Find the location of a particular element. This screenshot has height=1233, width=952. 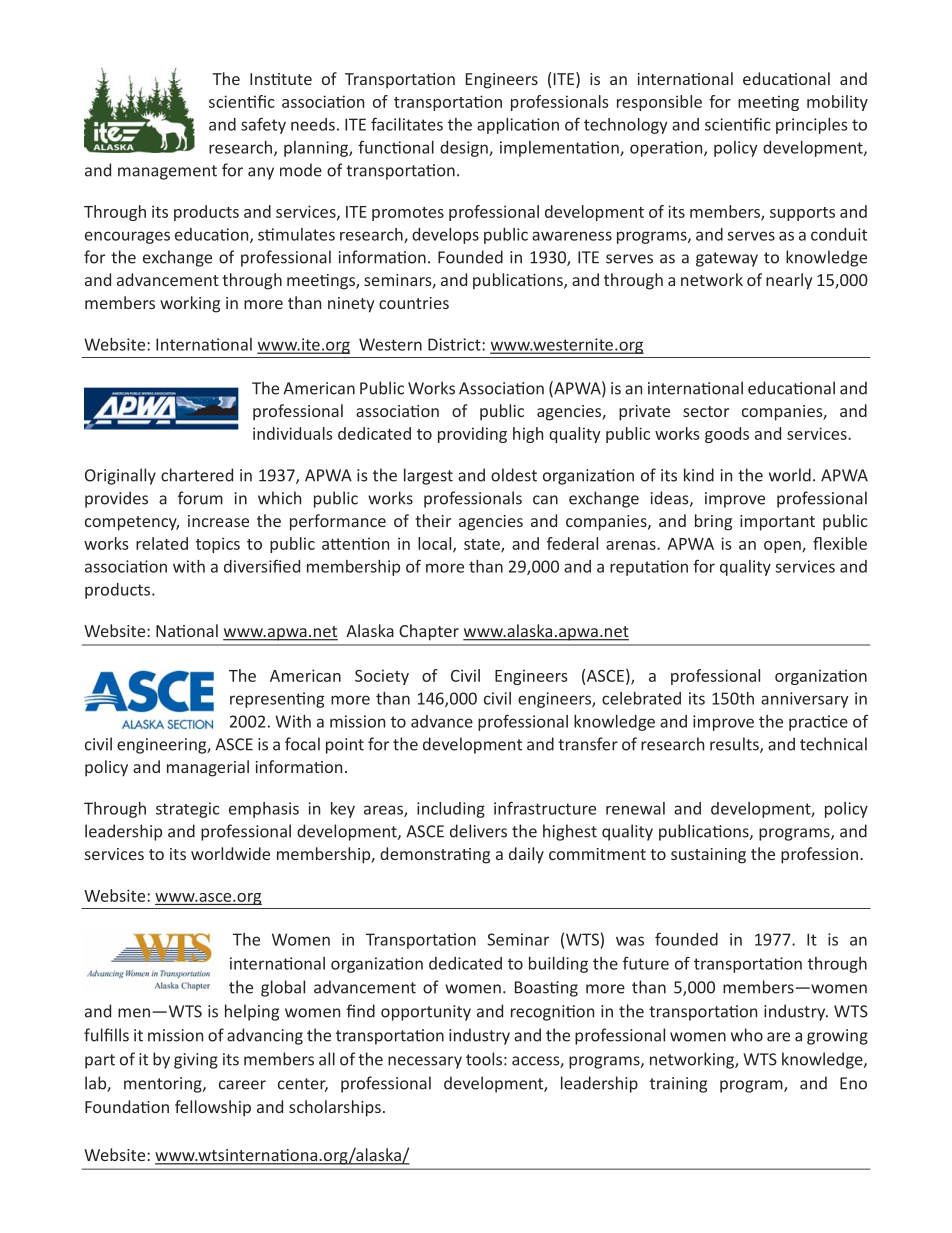

giving is located at coordinates (196, 1061).
